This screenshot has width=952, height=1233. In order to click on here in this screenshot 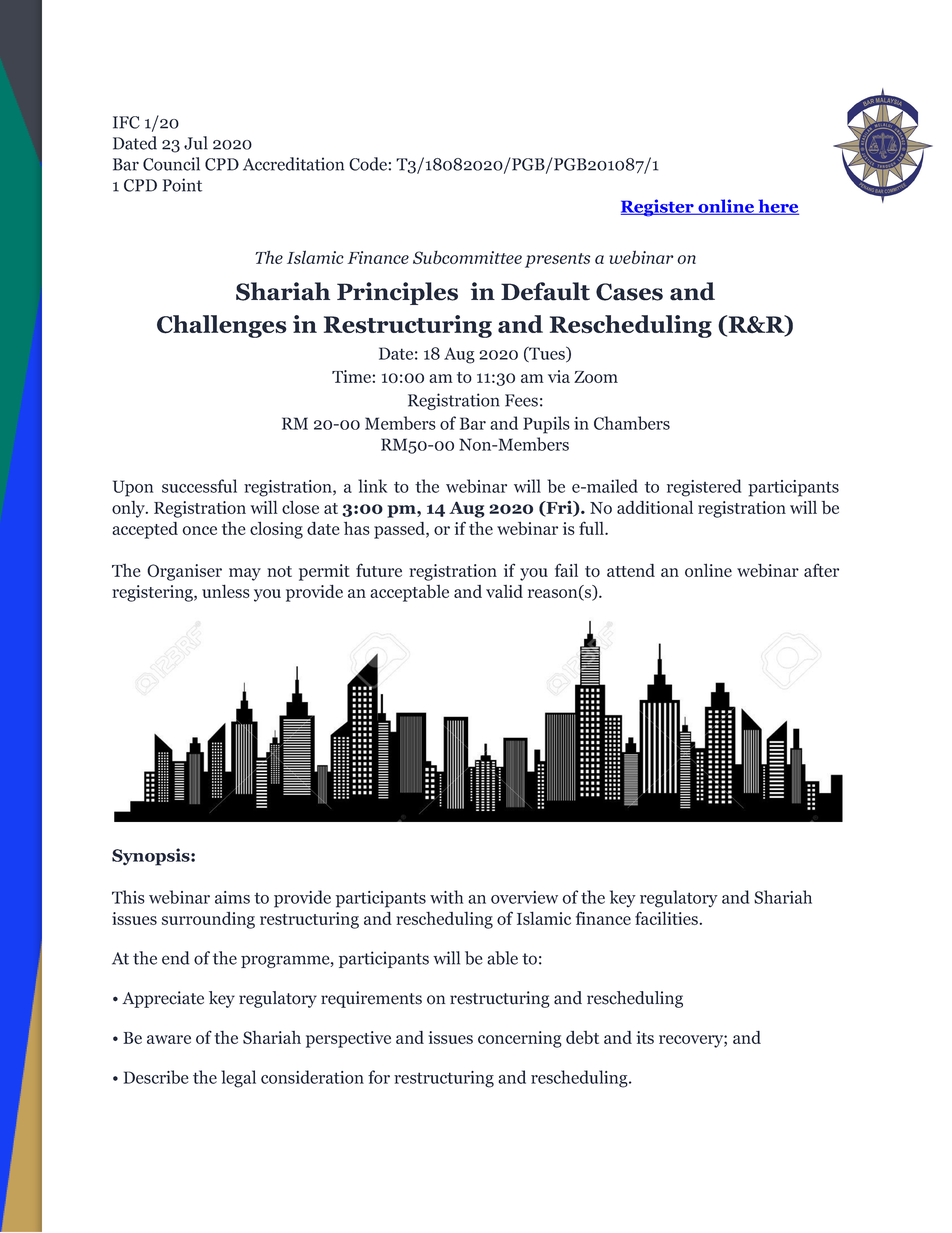, I will do `click(777, 207)`.
